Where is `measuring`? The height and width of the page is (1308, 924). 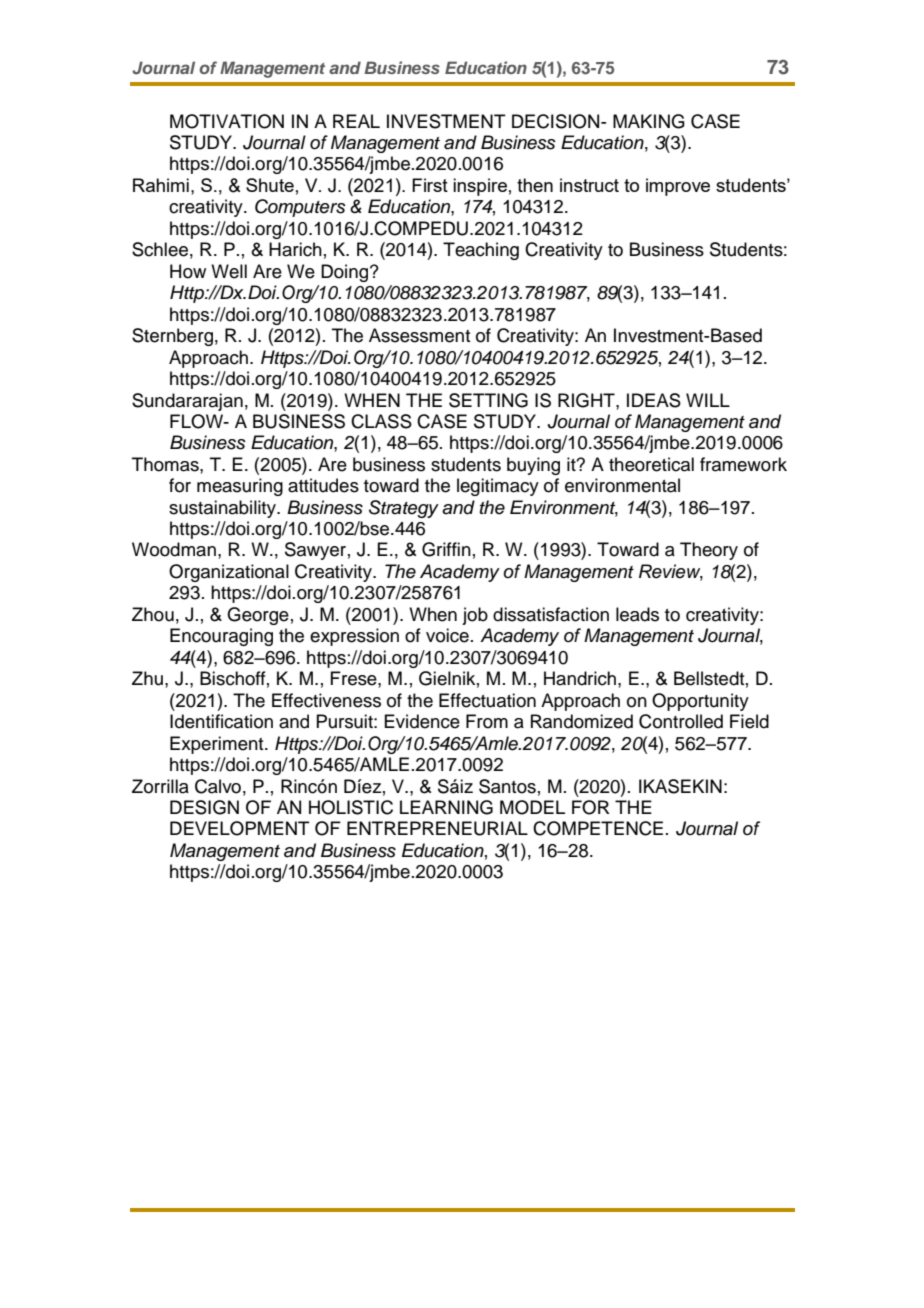
measuring is located at coordinates (240, 487).
